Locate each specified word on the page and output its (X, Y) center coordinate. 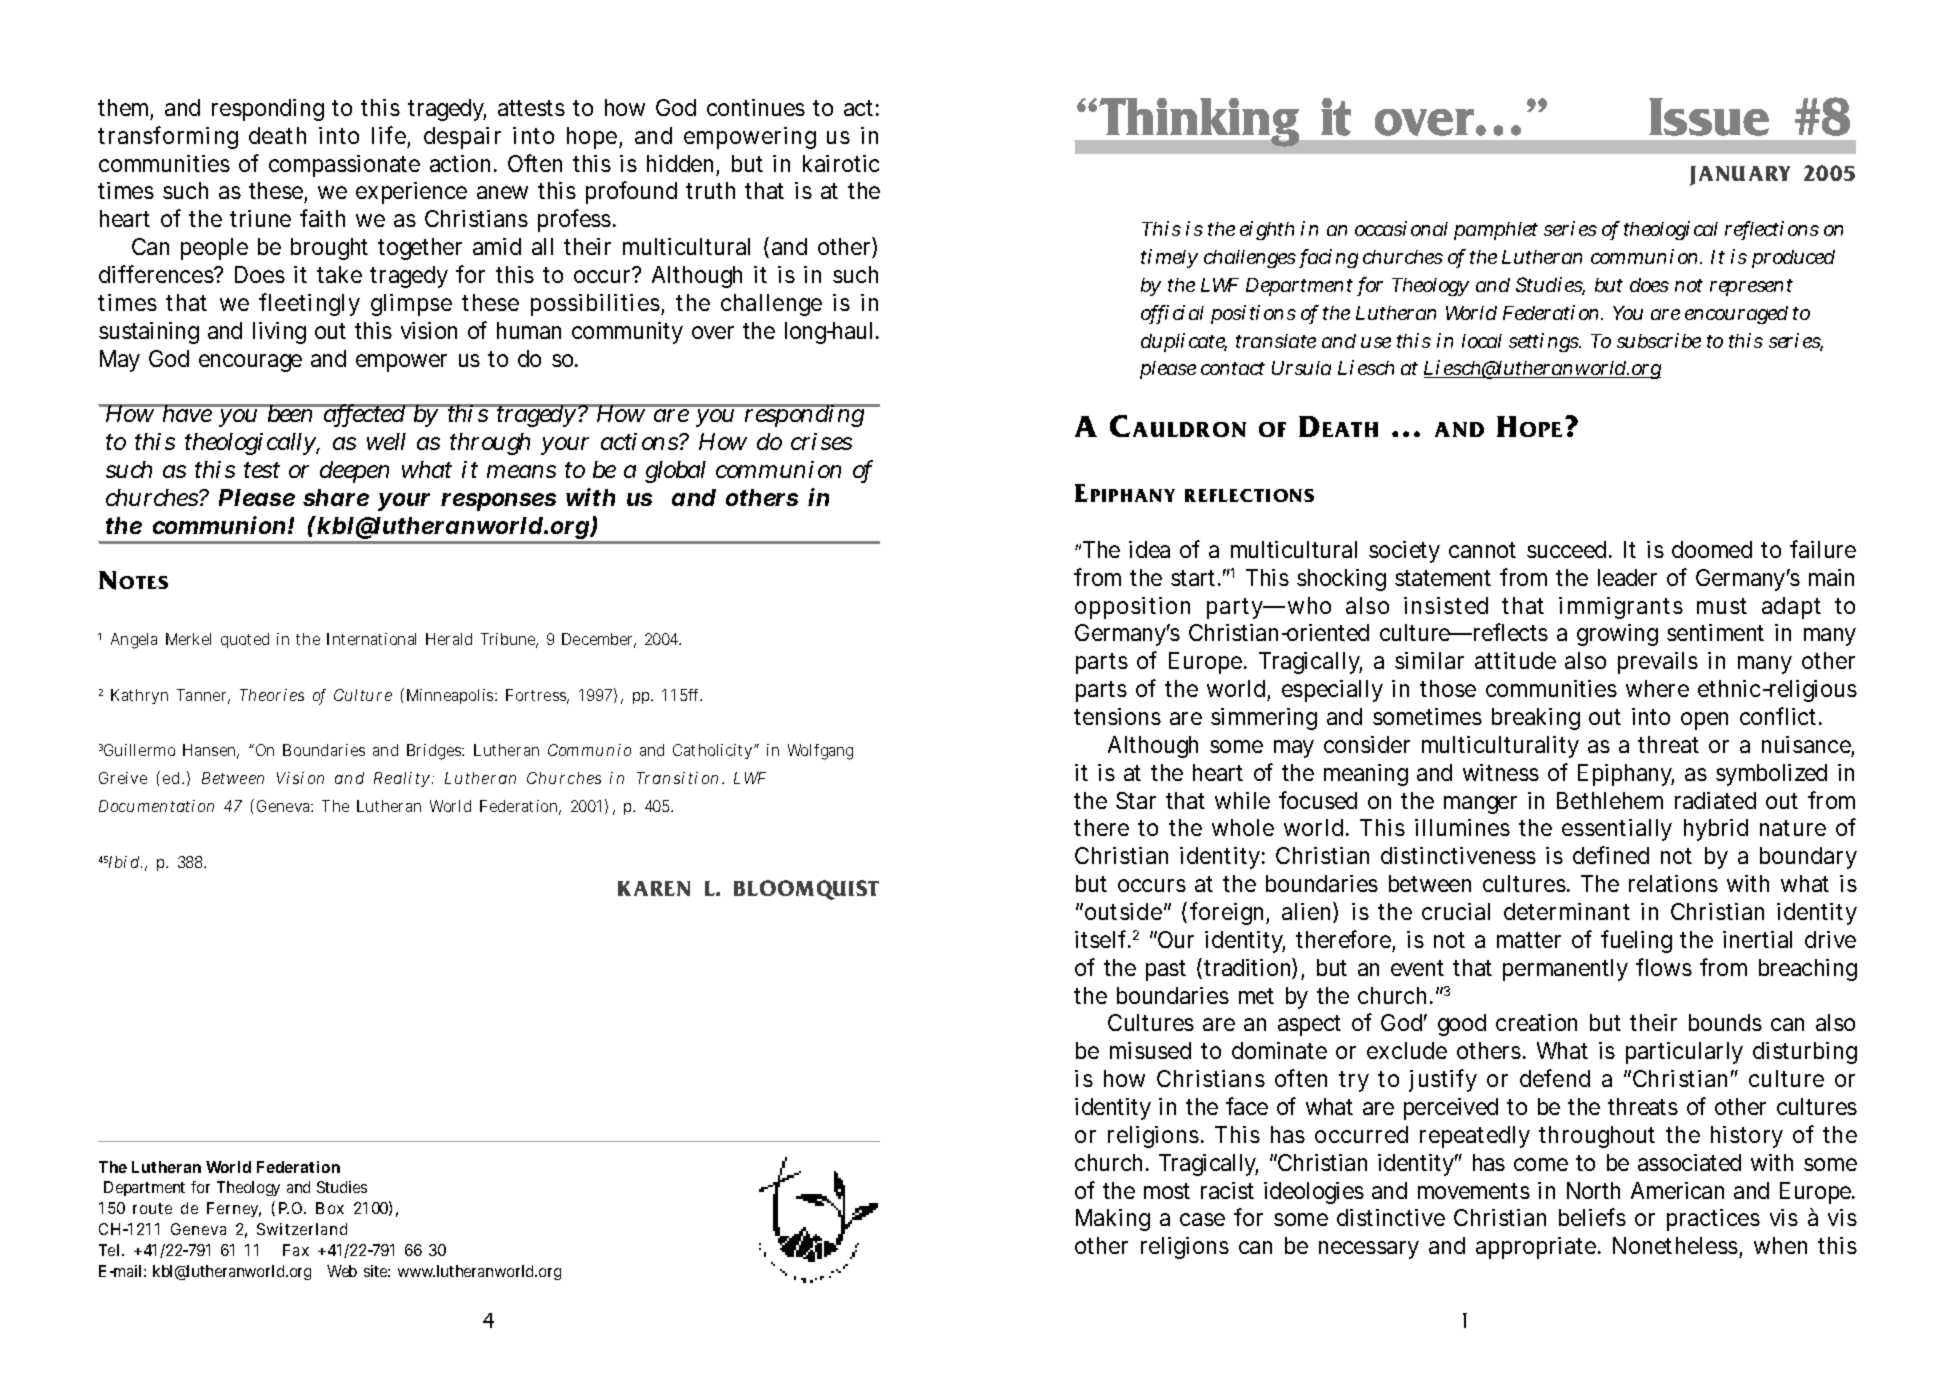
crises (821, 441)
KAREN (654, 888)
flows (1664, 967)
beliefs (1592, 1217)
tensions (1117, 716)
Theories (272, 695)
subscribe (1659, 340)
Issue (1709, 117)
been (291, 413)
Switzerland (302, 1229)
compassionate (344, 166)
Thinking (1199, 122)
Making (1113, 1220)
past (1166, 970)
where (1657, 688)
